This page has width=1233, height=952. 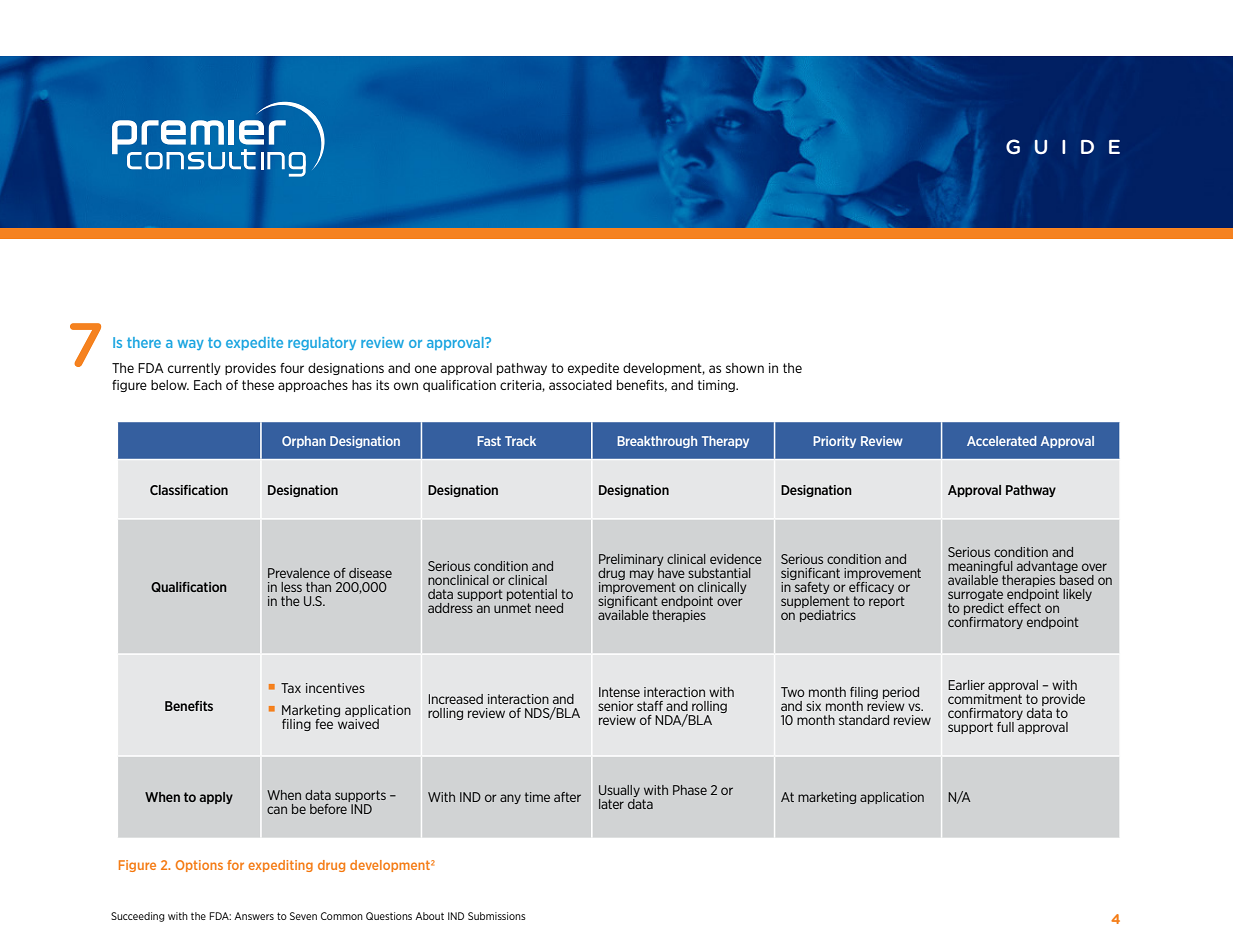 What do you see at coordinates (291, 587) in the page?
I see `less` at bounding box center [291, 587].
